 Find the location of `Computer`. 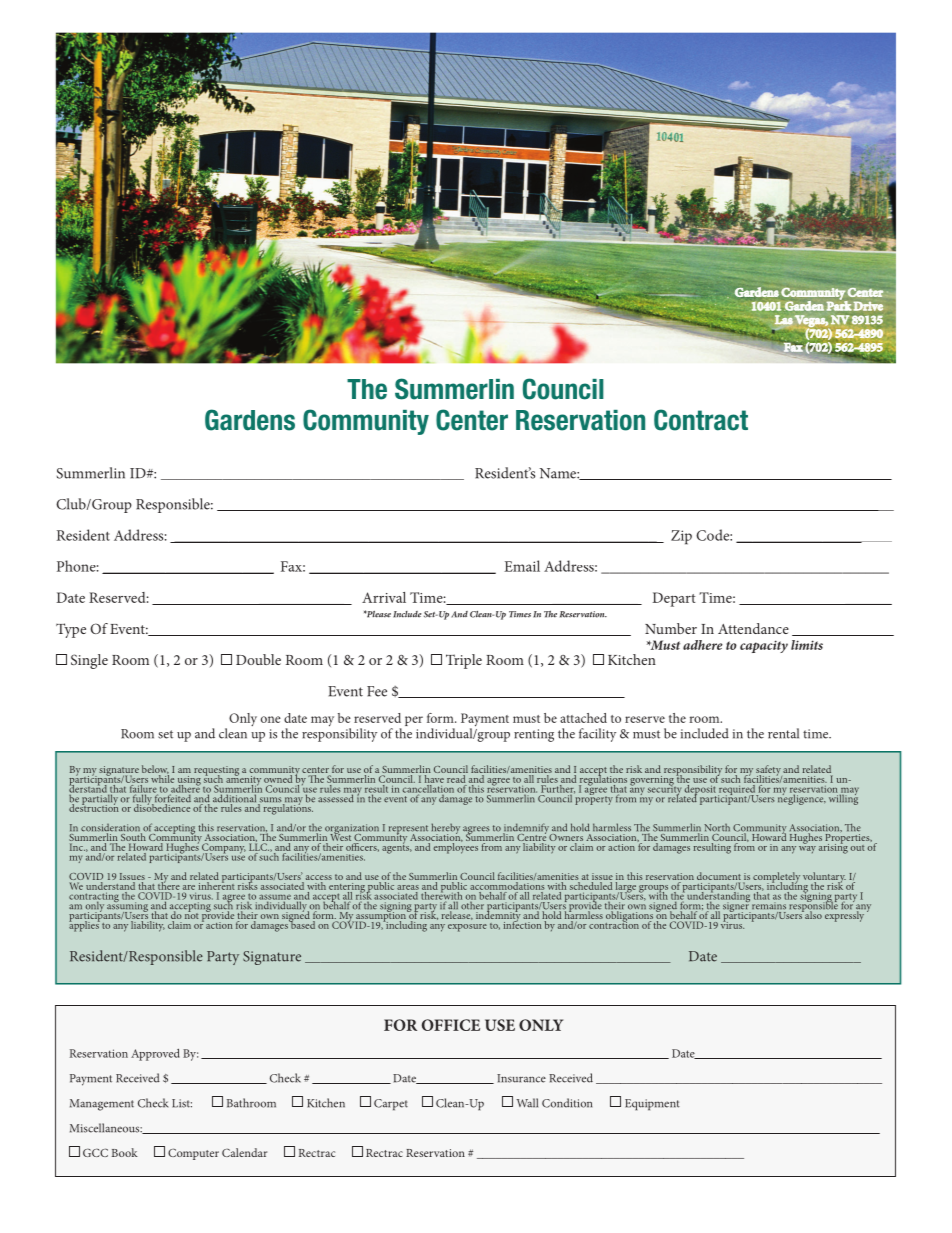

Computer is located at coordinates (193, 1154).
